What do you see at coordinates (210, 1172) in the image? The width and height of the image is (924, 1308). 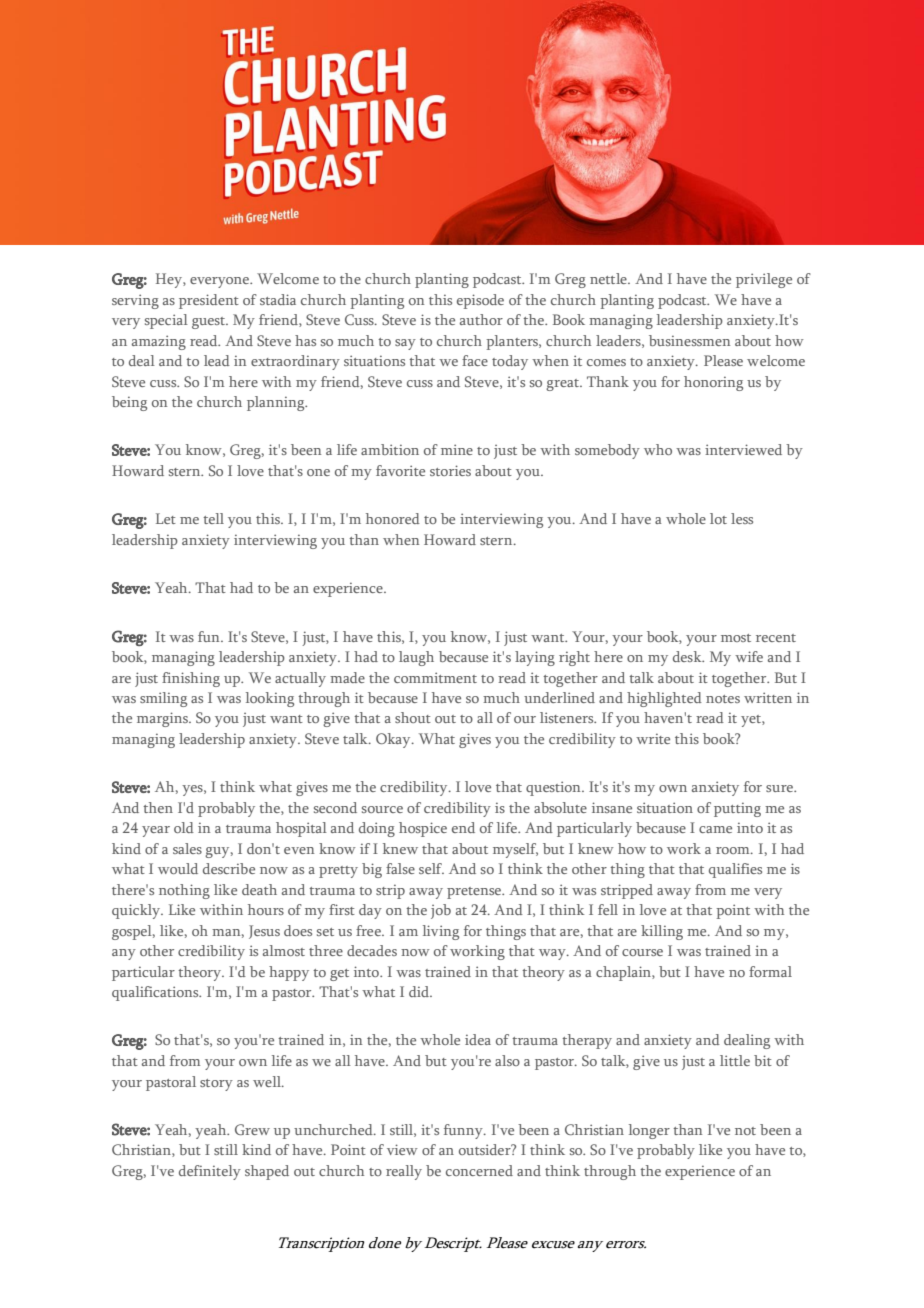 I see `definitely` at bounding box center [210, 1172].
